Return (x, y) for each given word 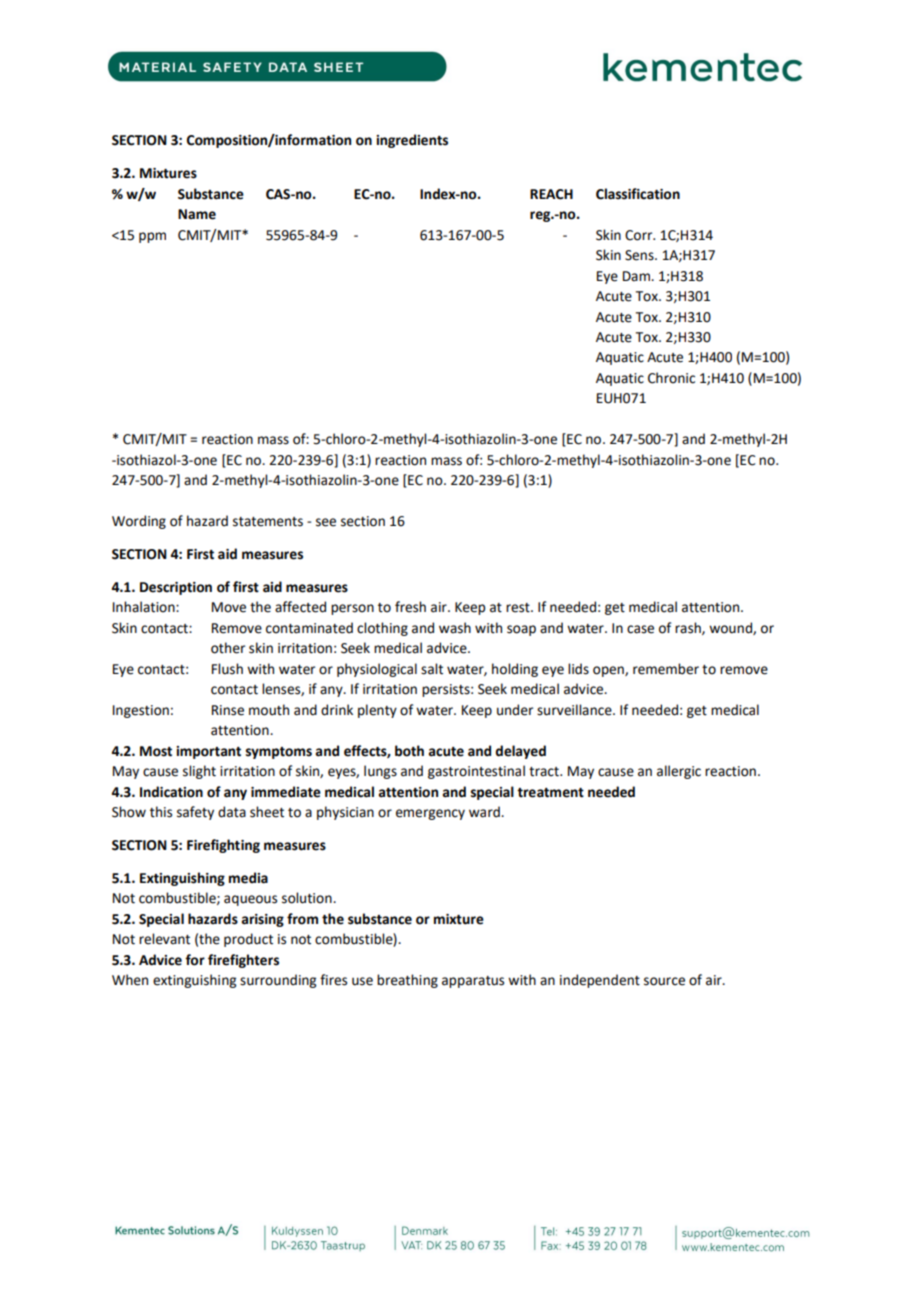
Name (197, 214)
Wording (139, 522)
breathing (407, 981)
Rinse (228, 710)
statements (268, 522)
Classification (638, 194)
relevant (164, 939)
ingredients (412, 141)
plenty (377, 711)
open (609, 671)
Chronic (671, 378)
